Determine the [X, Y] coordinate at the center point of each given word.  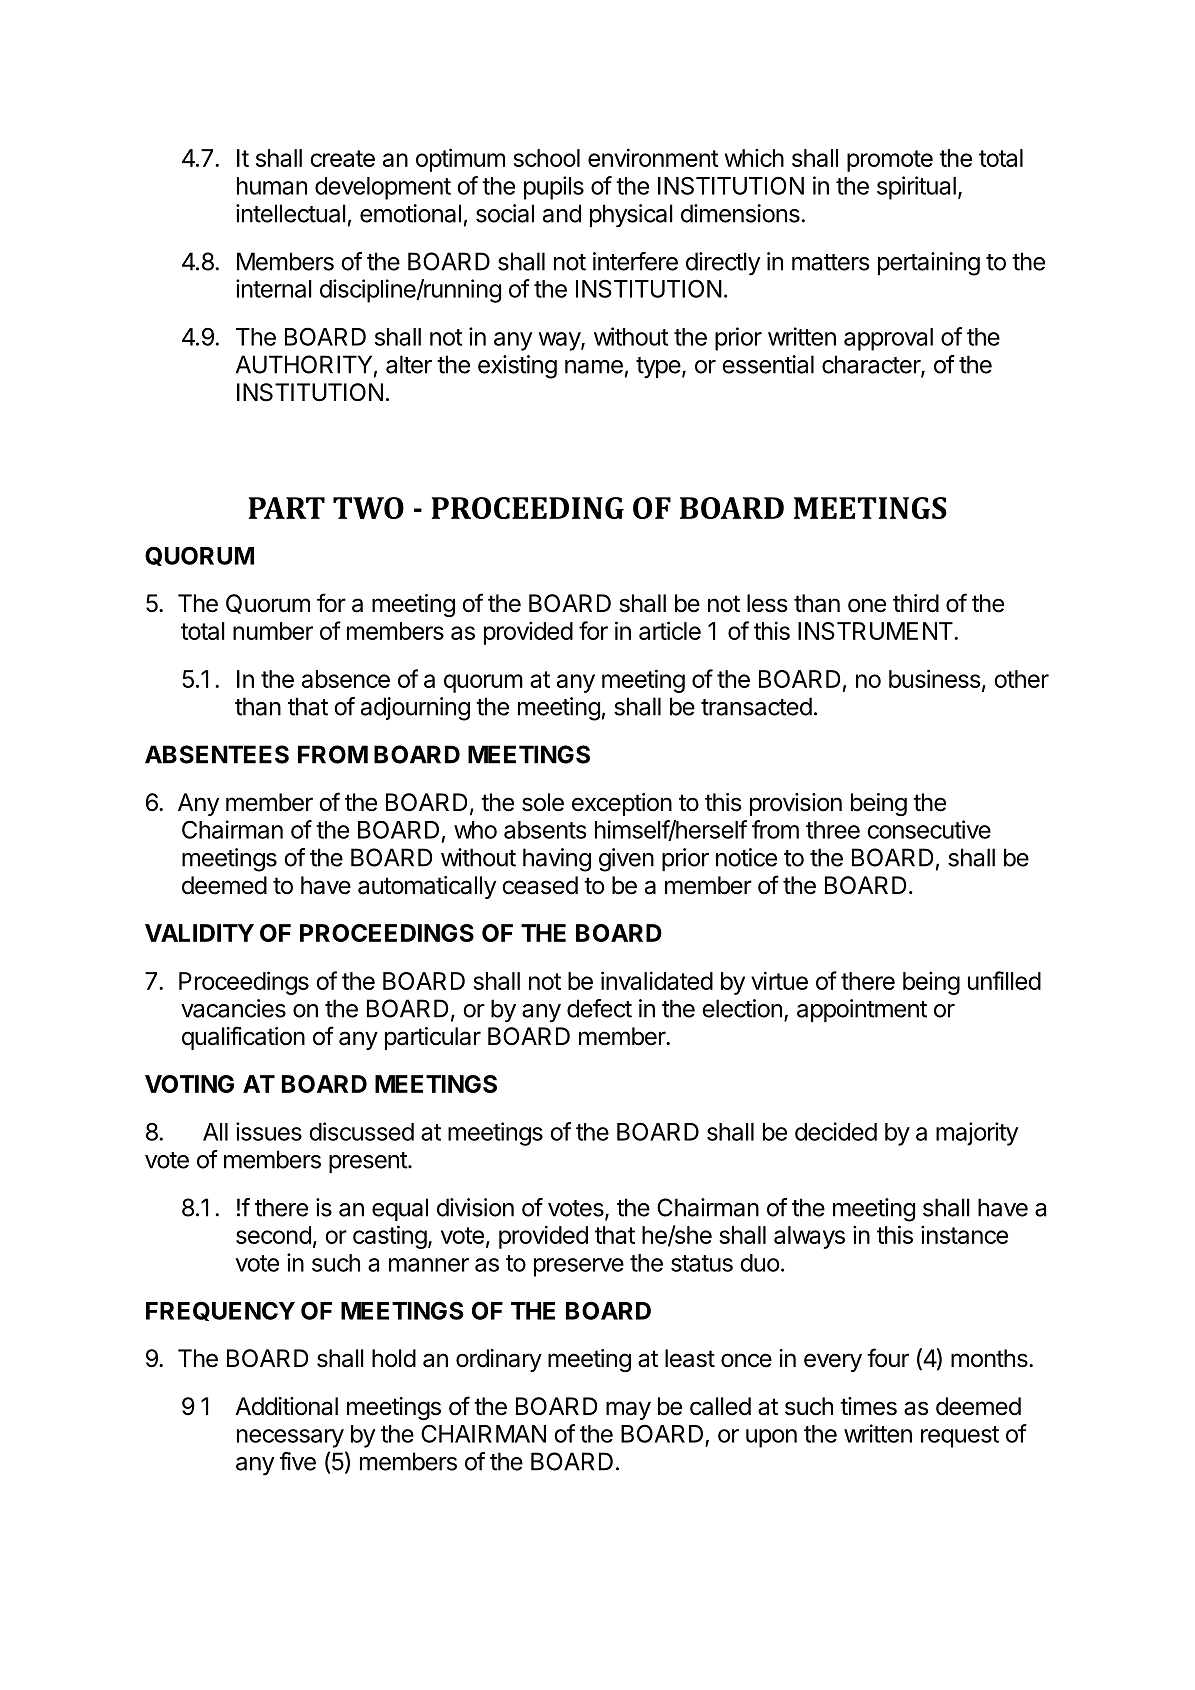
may [628, 1410]
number [273, 631]
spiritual [916, 188]
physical [631, 216]
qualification [243, 1038]
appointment [862, 1010]
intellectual [291, 213]
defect [599, 1008]
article [670, 630]
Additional [286, 1406]
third [916, 603]
